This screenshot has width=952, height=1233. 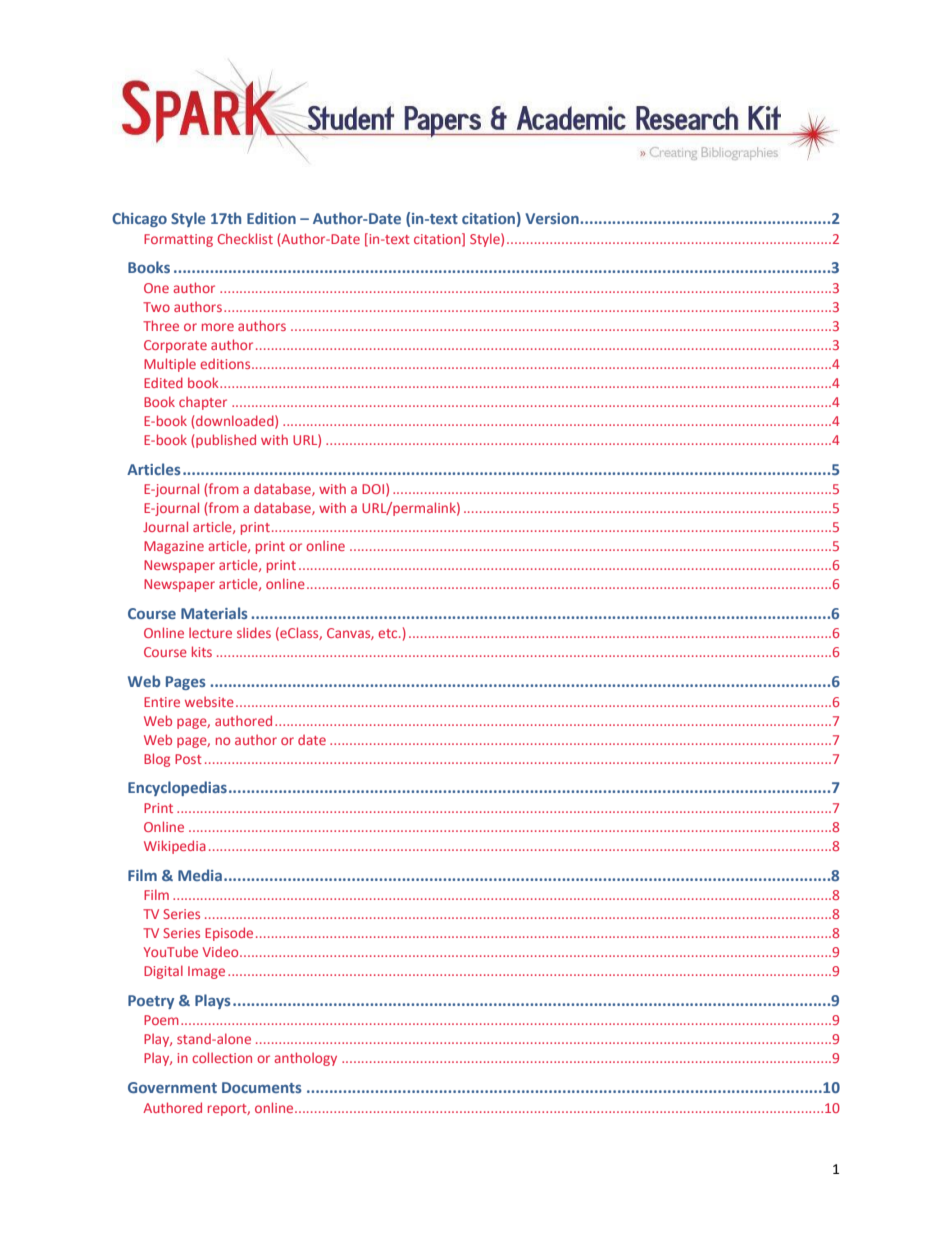 I want to click on Government, so click(x=172, y=1087).
